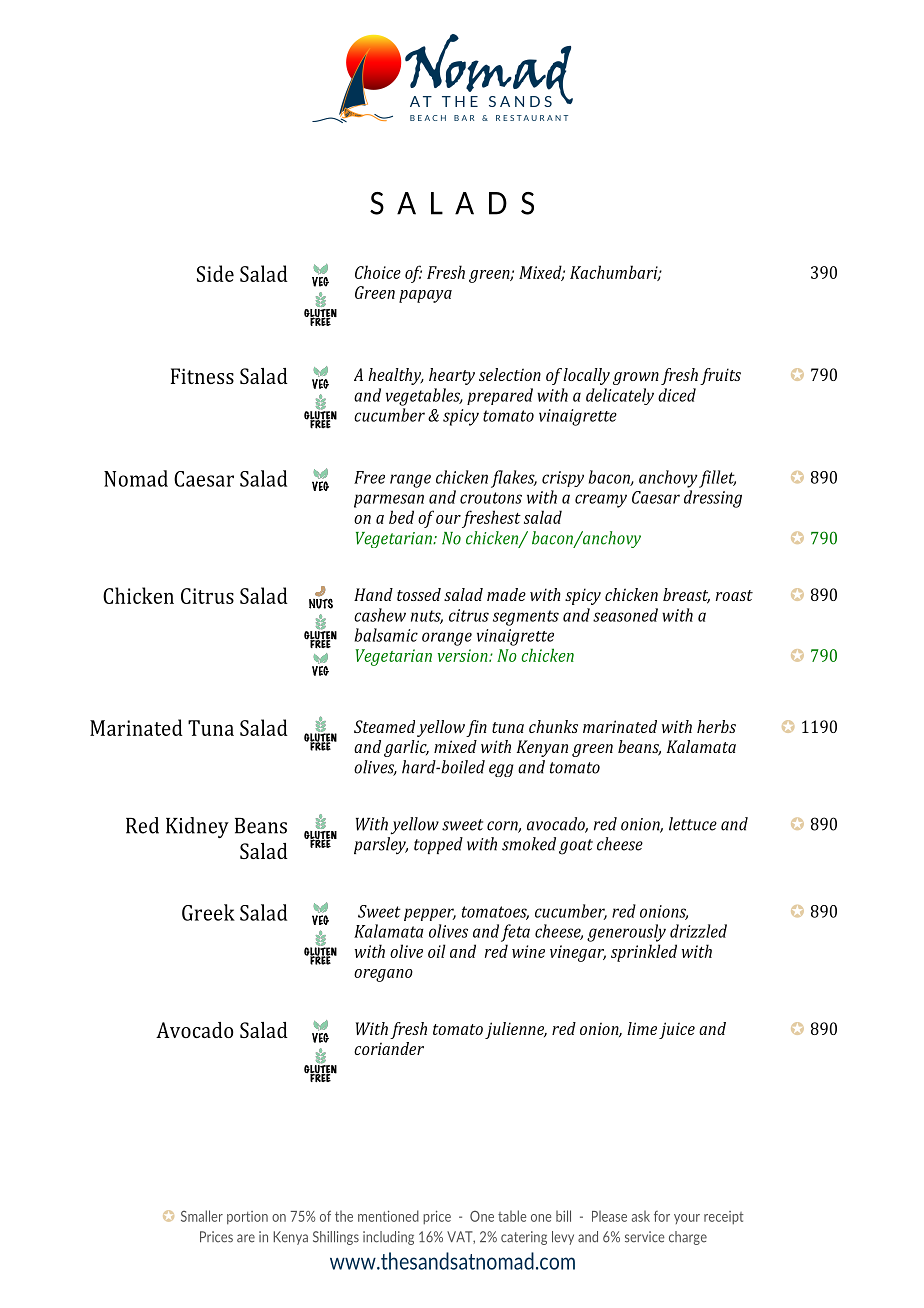  Describe the element at coordinates (247, 1218) in the document. I see `portion` at that location.
